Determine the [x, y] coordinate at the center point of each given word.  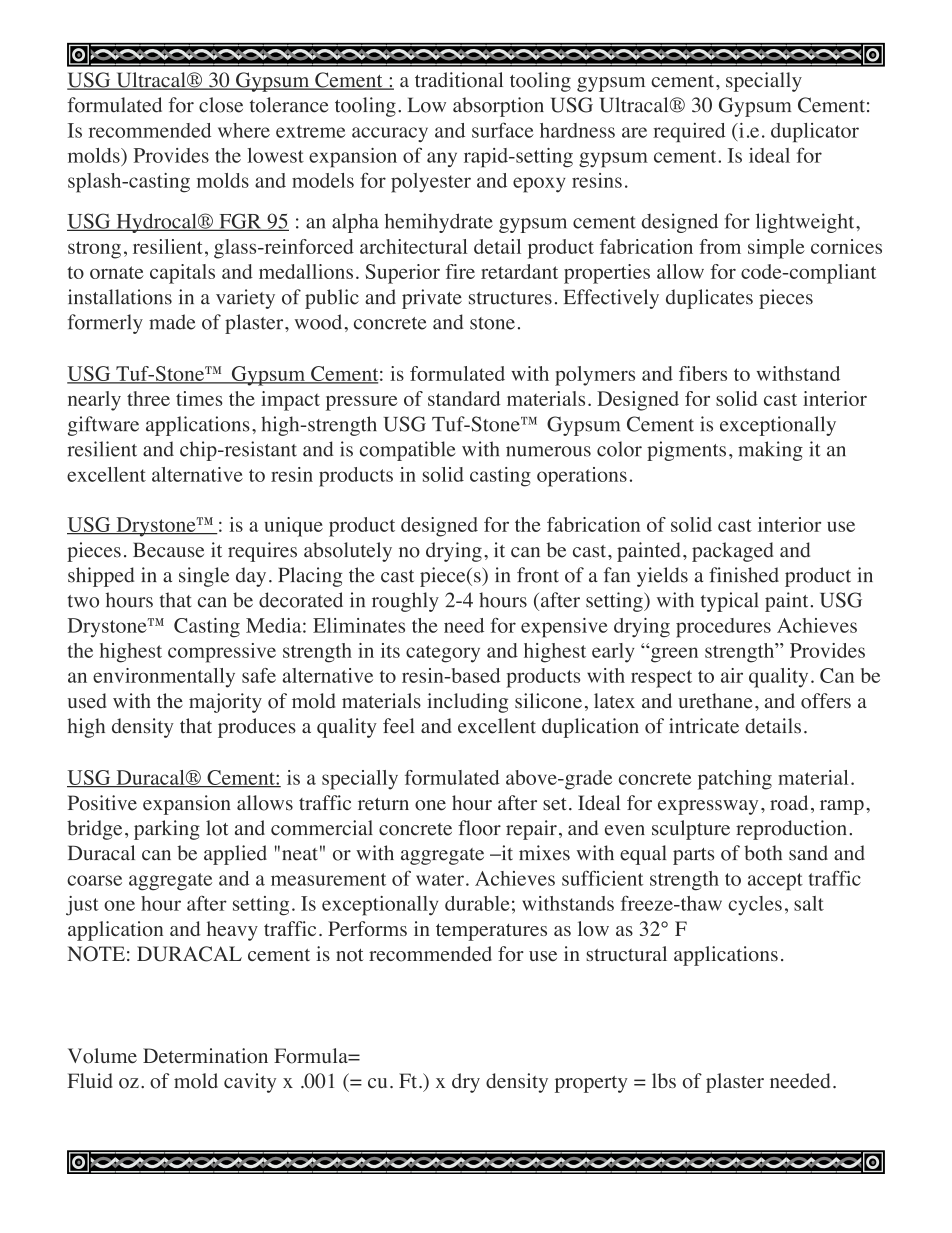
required [689, 132]
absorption [498, 107]
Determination [205, 1056]
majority [225, 703]
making [770, 451]
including [467, 703]
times [199, 398]
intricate [704, 726]
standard [464, 398]
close [221, 105]
